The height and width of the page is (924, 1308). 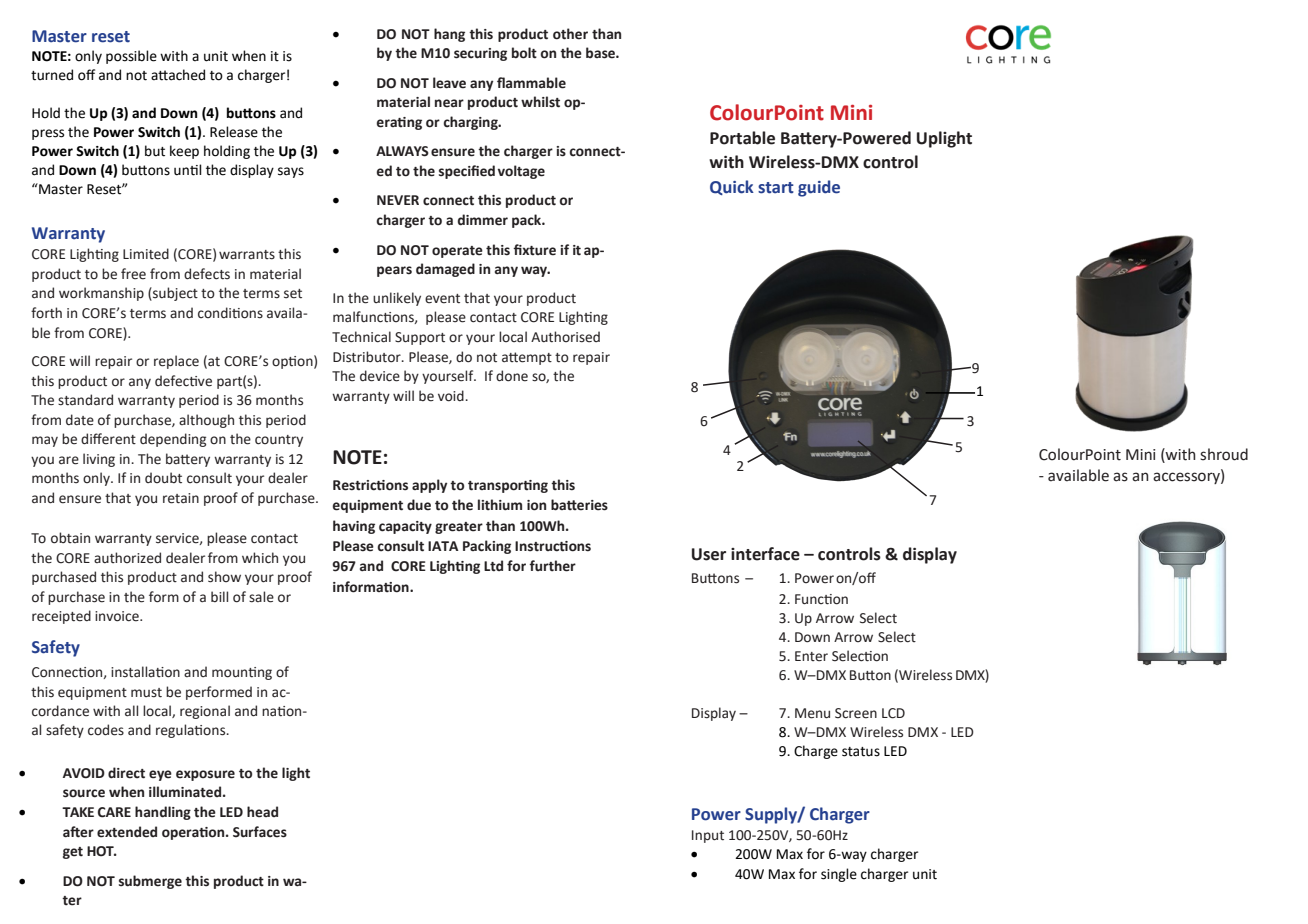 I want to click on batteries, so click(x=579, y=505).
